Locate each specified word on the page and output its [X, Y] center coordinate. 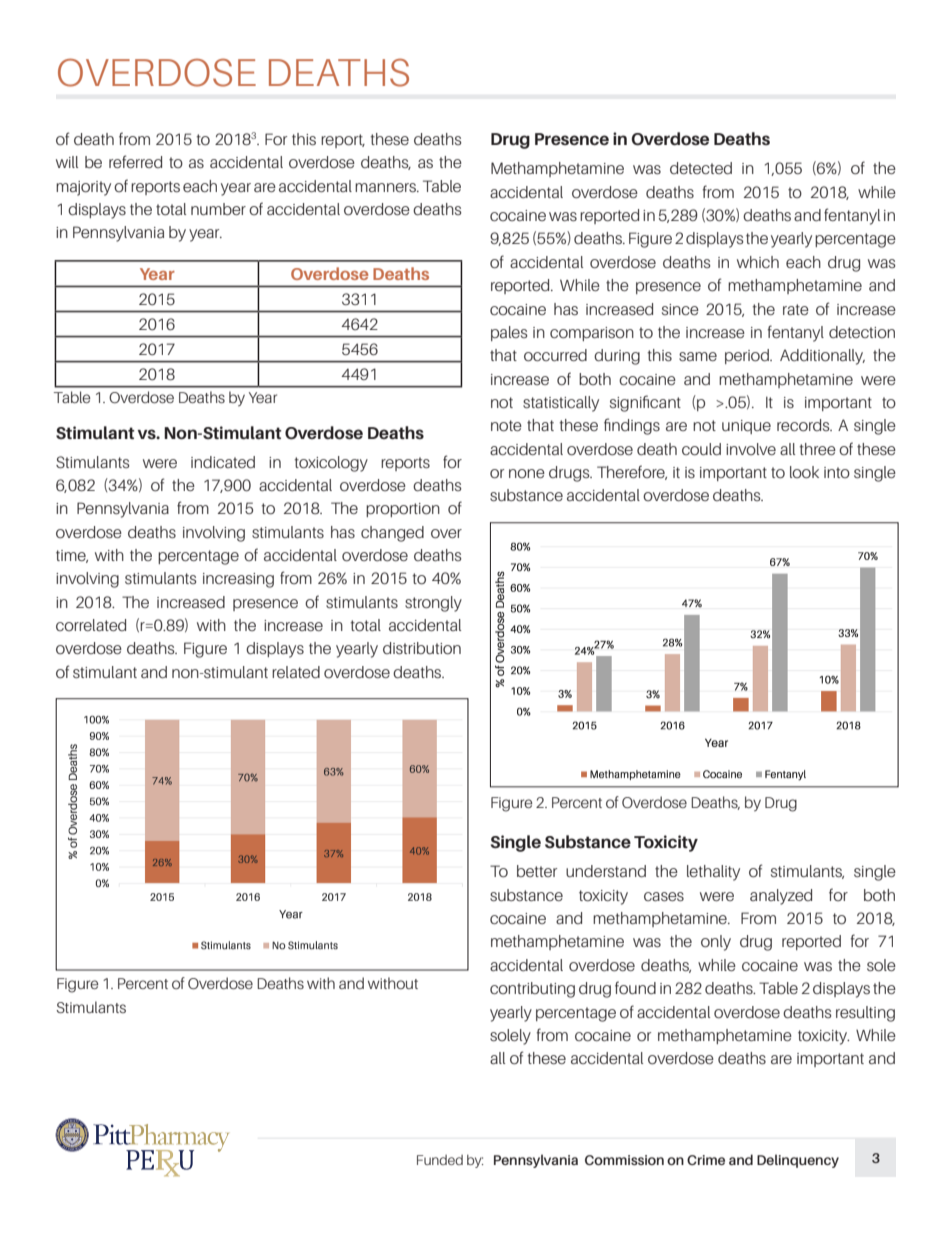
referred [135, 161]
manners [386, 187]
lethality [713, 873]
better [537, 871]
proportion [403, 510]
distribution [422, 648]
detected [701, 168]
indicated [223, 462]
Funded [440, 1160]
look [804, 472]
